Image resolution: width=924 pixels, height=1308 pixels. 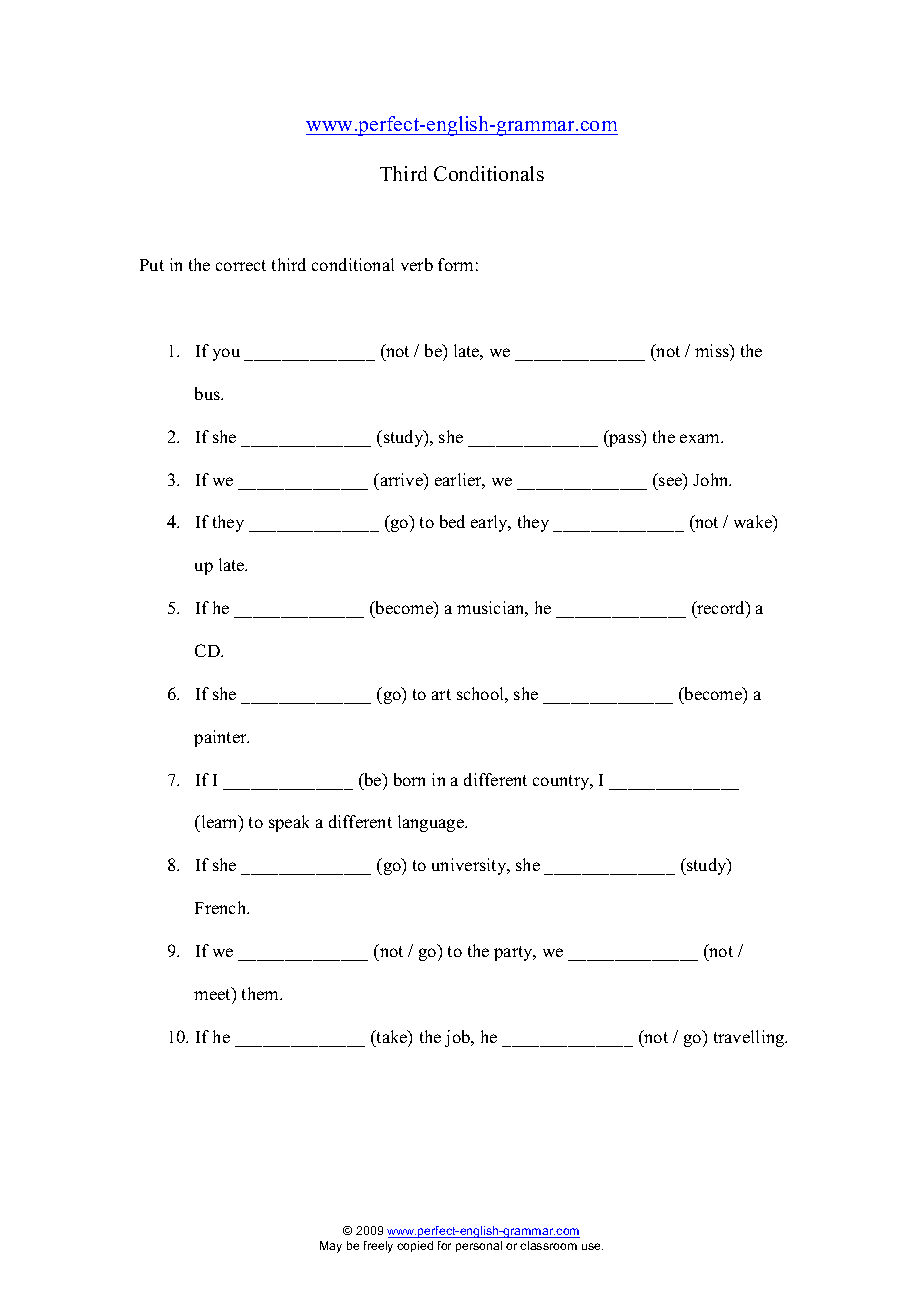 What do you see at coordinates (713, 350) in the page?
I see `miss` at bounding box center [713, 350].
